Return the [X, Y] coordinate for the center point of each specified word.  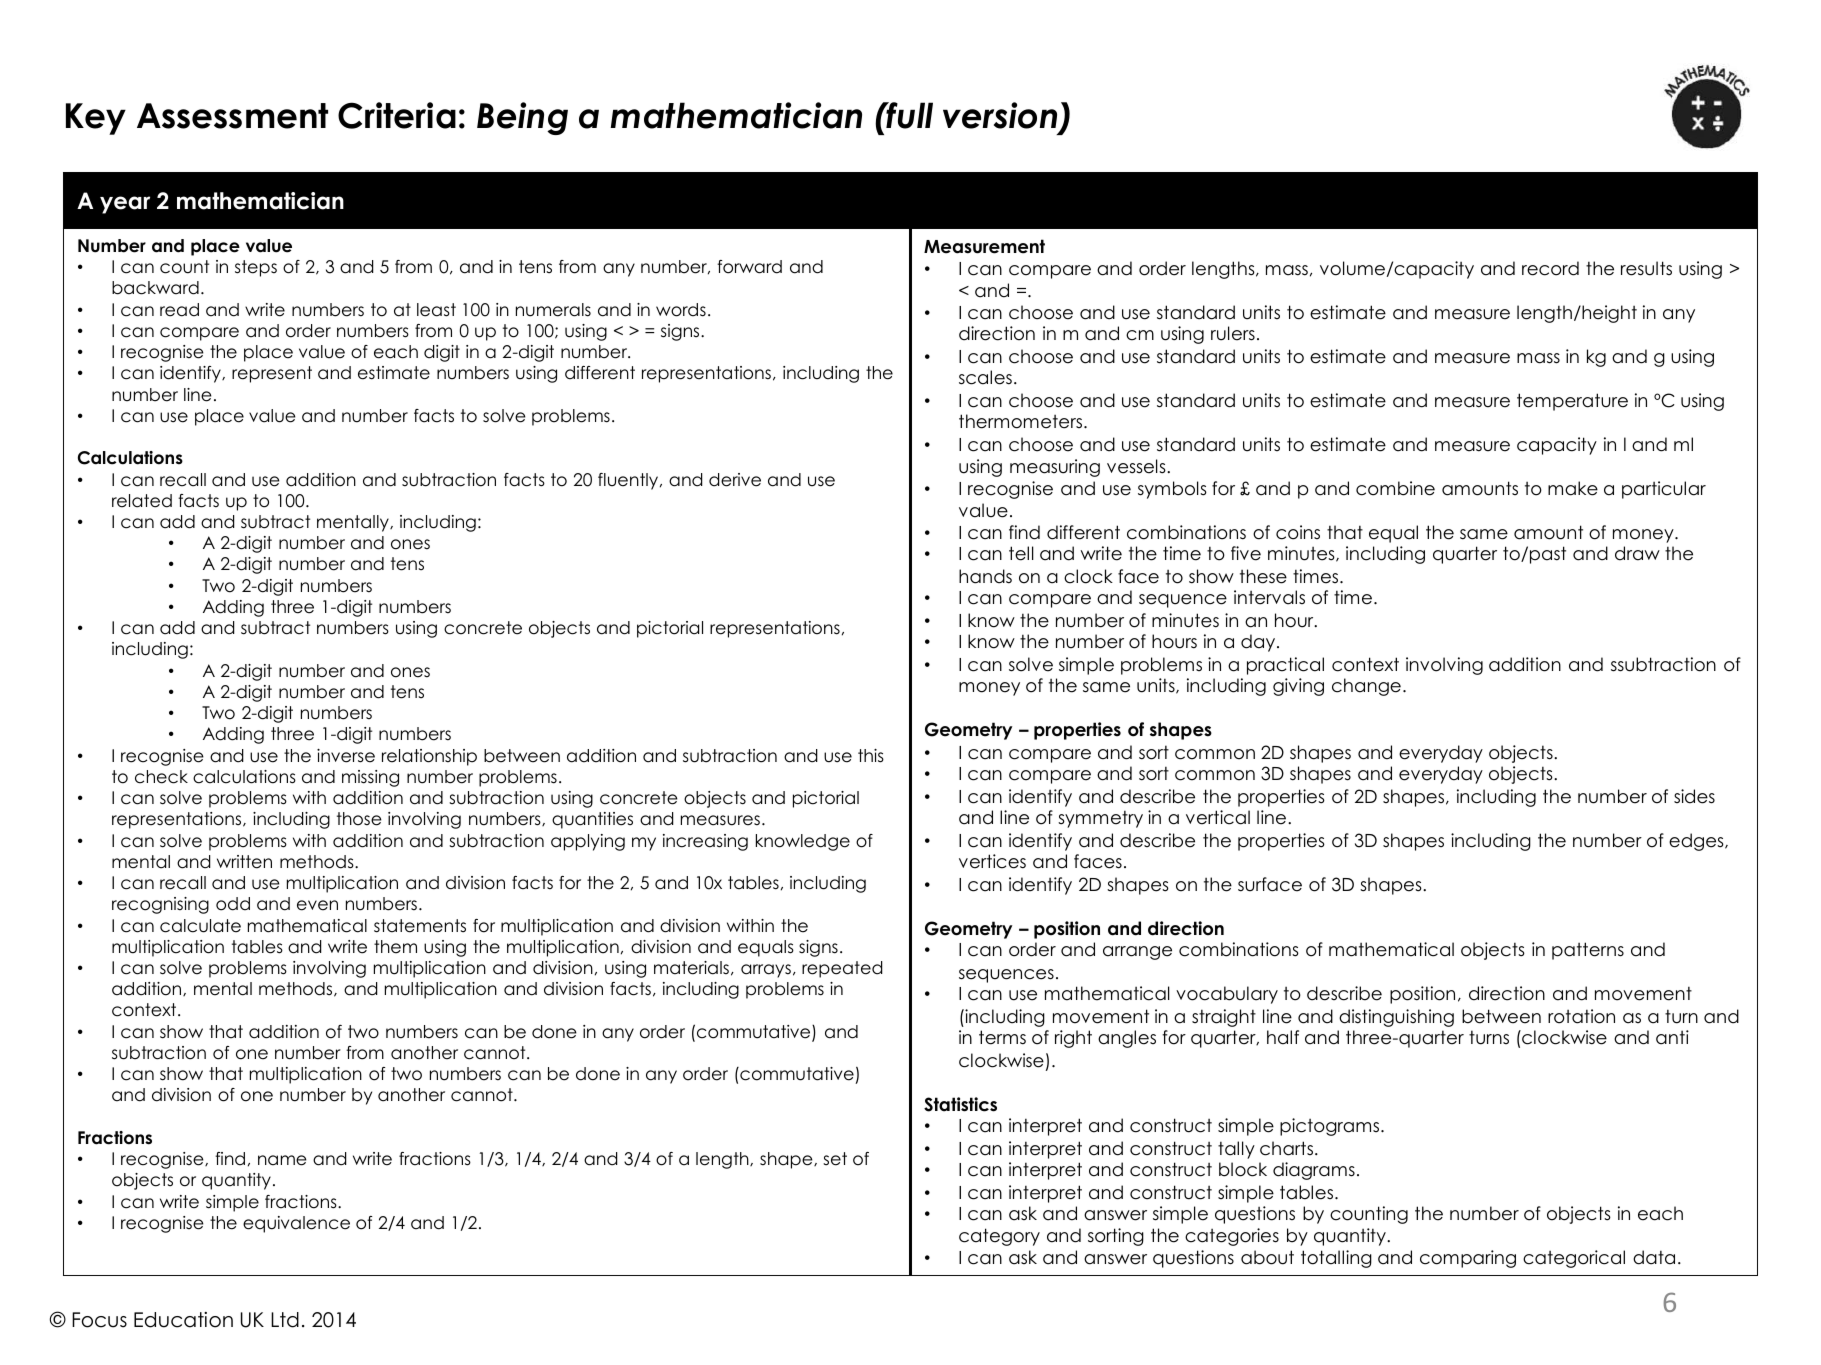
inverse [346, 756]
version [1000, 115]
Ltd [285, 1320]
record [1550, 268]
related [142, 501]
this [871, 756]
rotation [1581, 1016]
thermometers [1022, 421]
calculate [200, 926]
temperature [1572, 402]
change [1366, 687]
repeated [842, 969]
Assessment [232, 116]
